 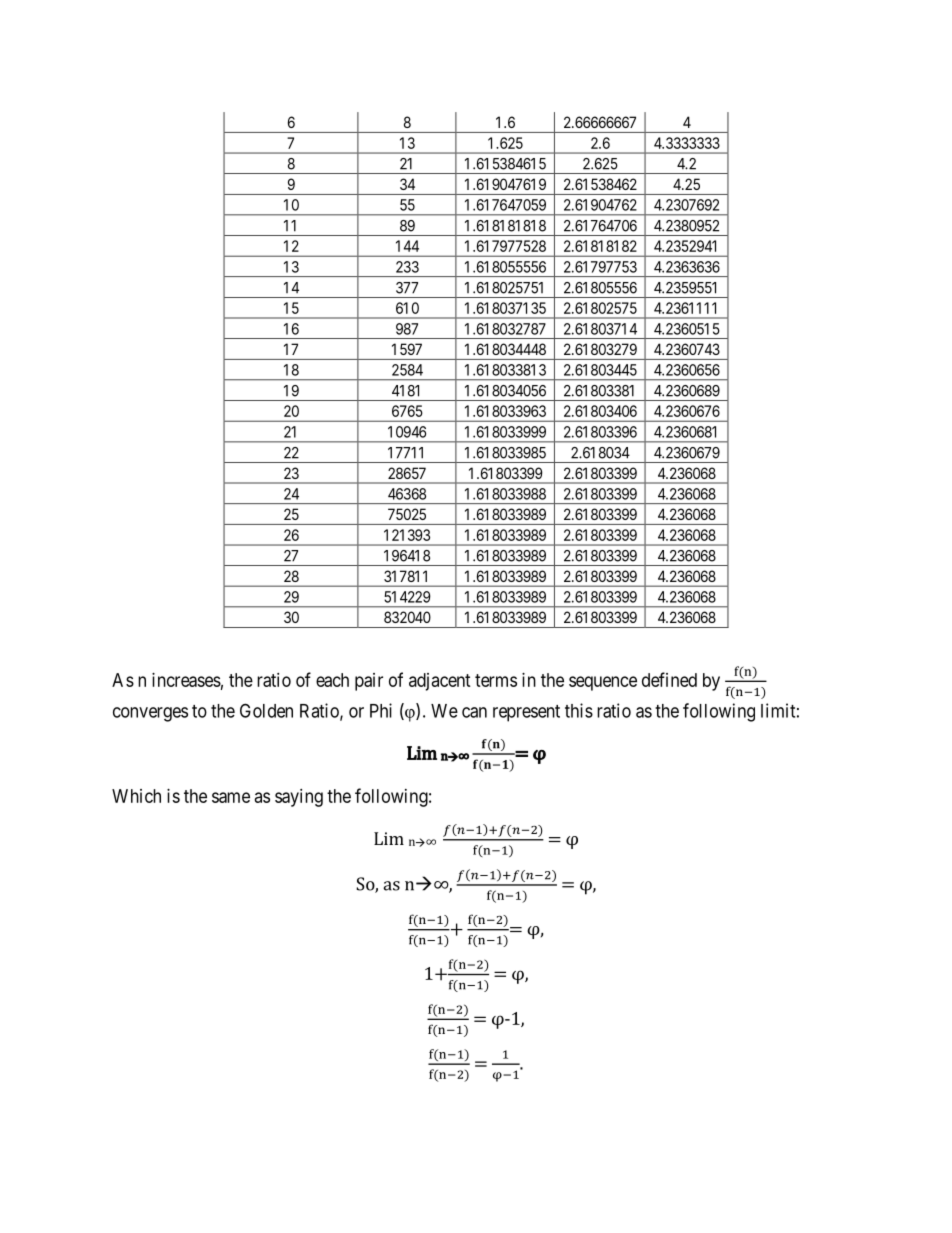 What do you see at coordinates (299, 798) in the screenshot?
I see `saying` at bounding box center [299, 798].
